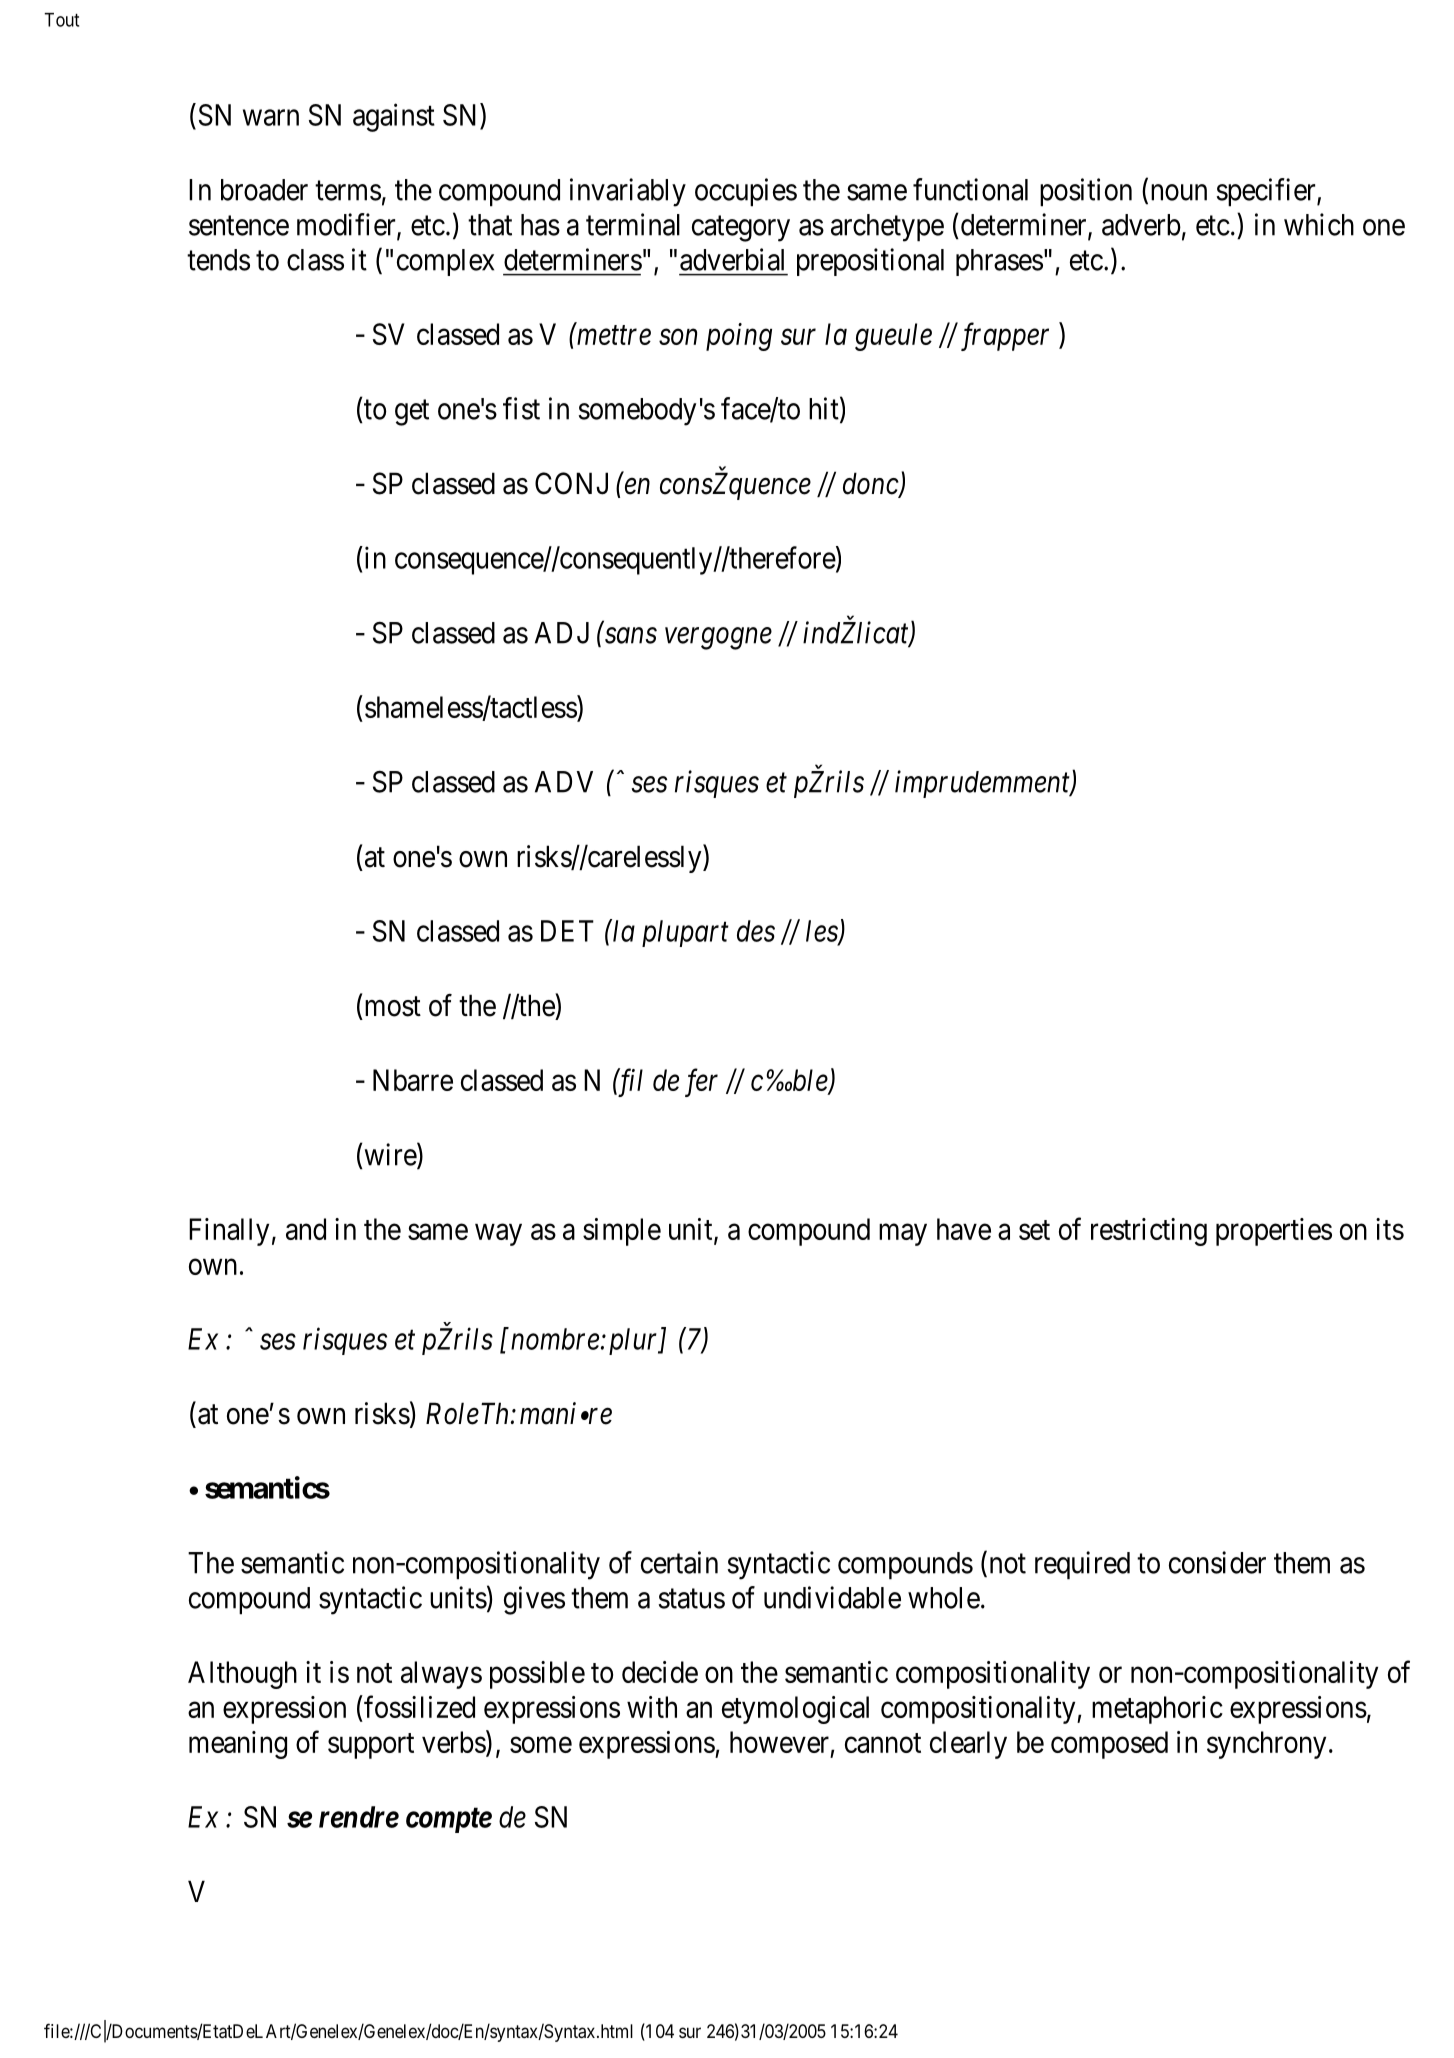 The width and height of the screenshot is (1454, 2058). I want to click on invariably, so click(628, 192).
